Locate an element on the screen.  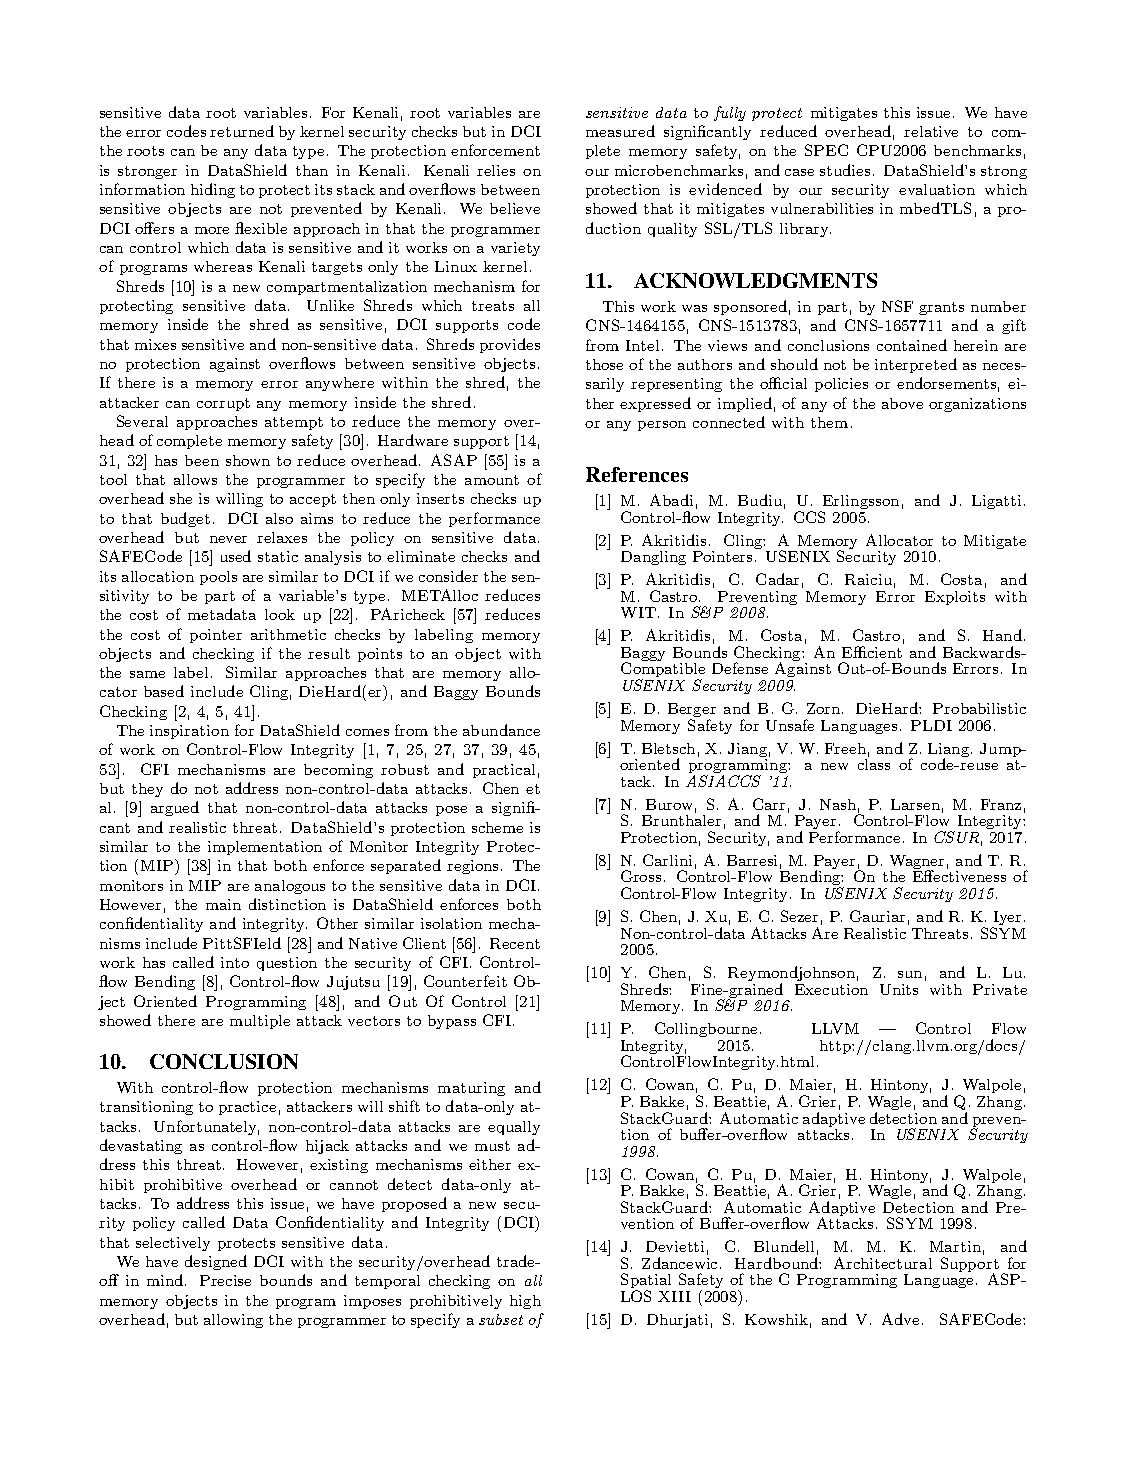
returned is located at coordinates (242, 131).
